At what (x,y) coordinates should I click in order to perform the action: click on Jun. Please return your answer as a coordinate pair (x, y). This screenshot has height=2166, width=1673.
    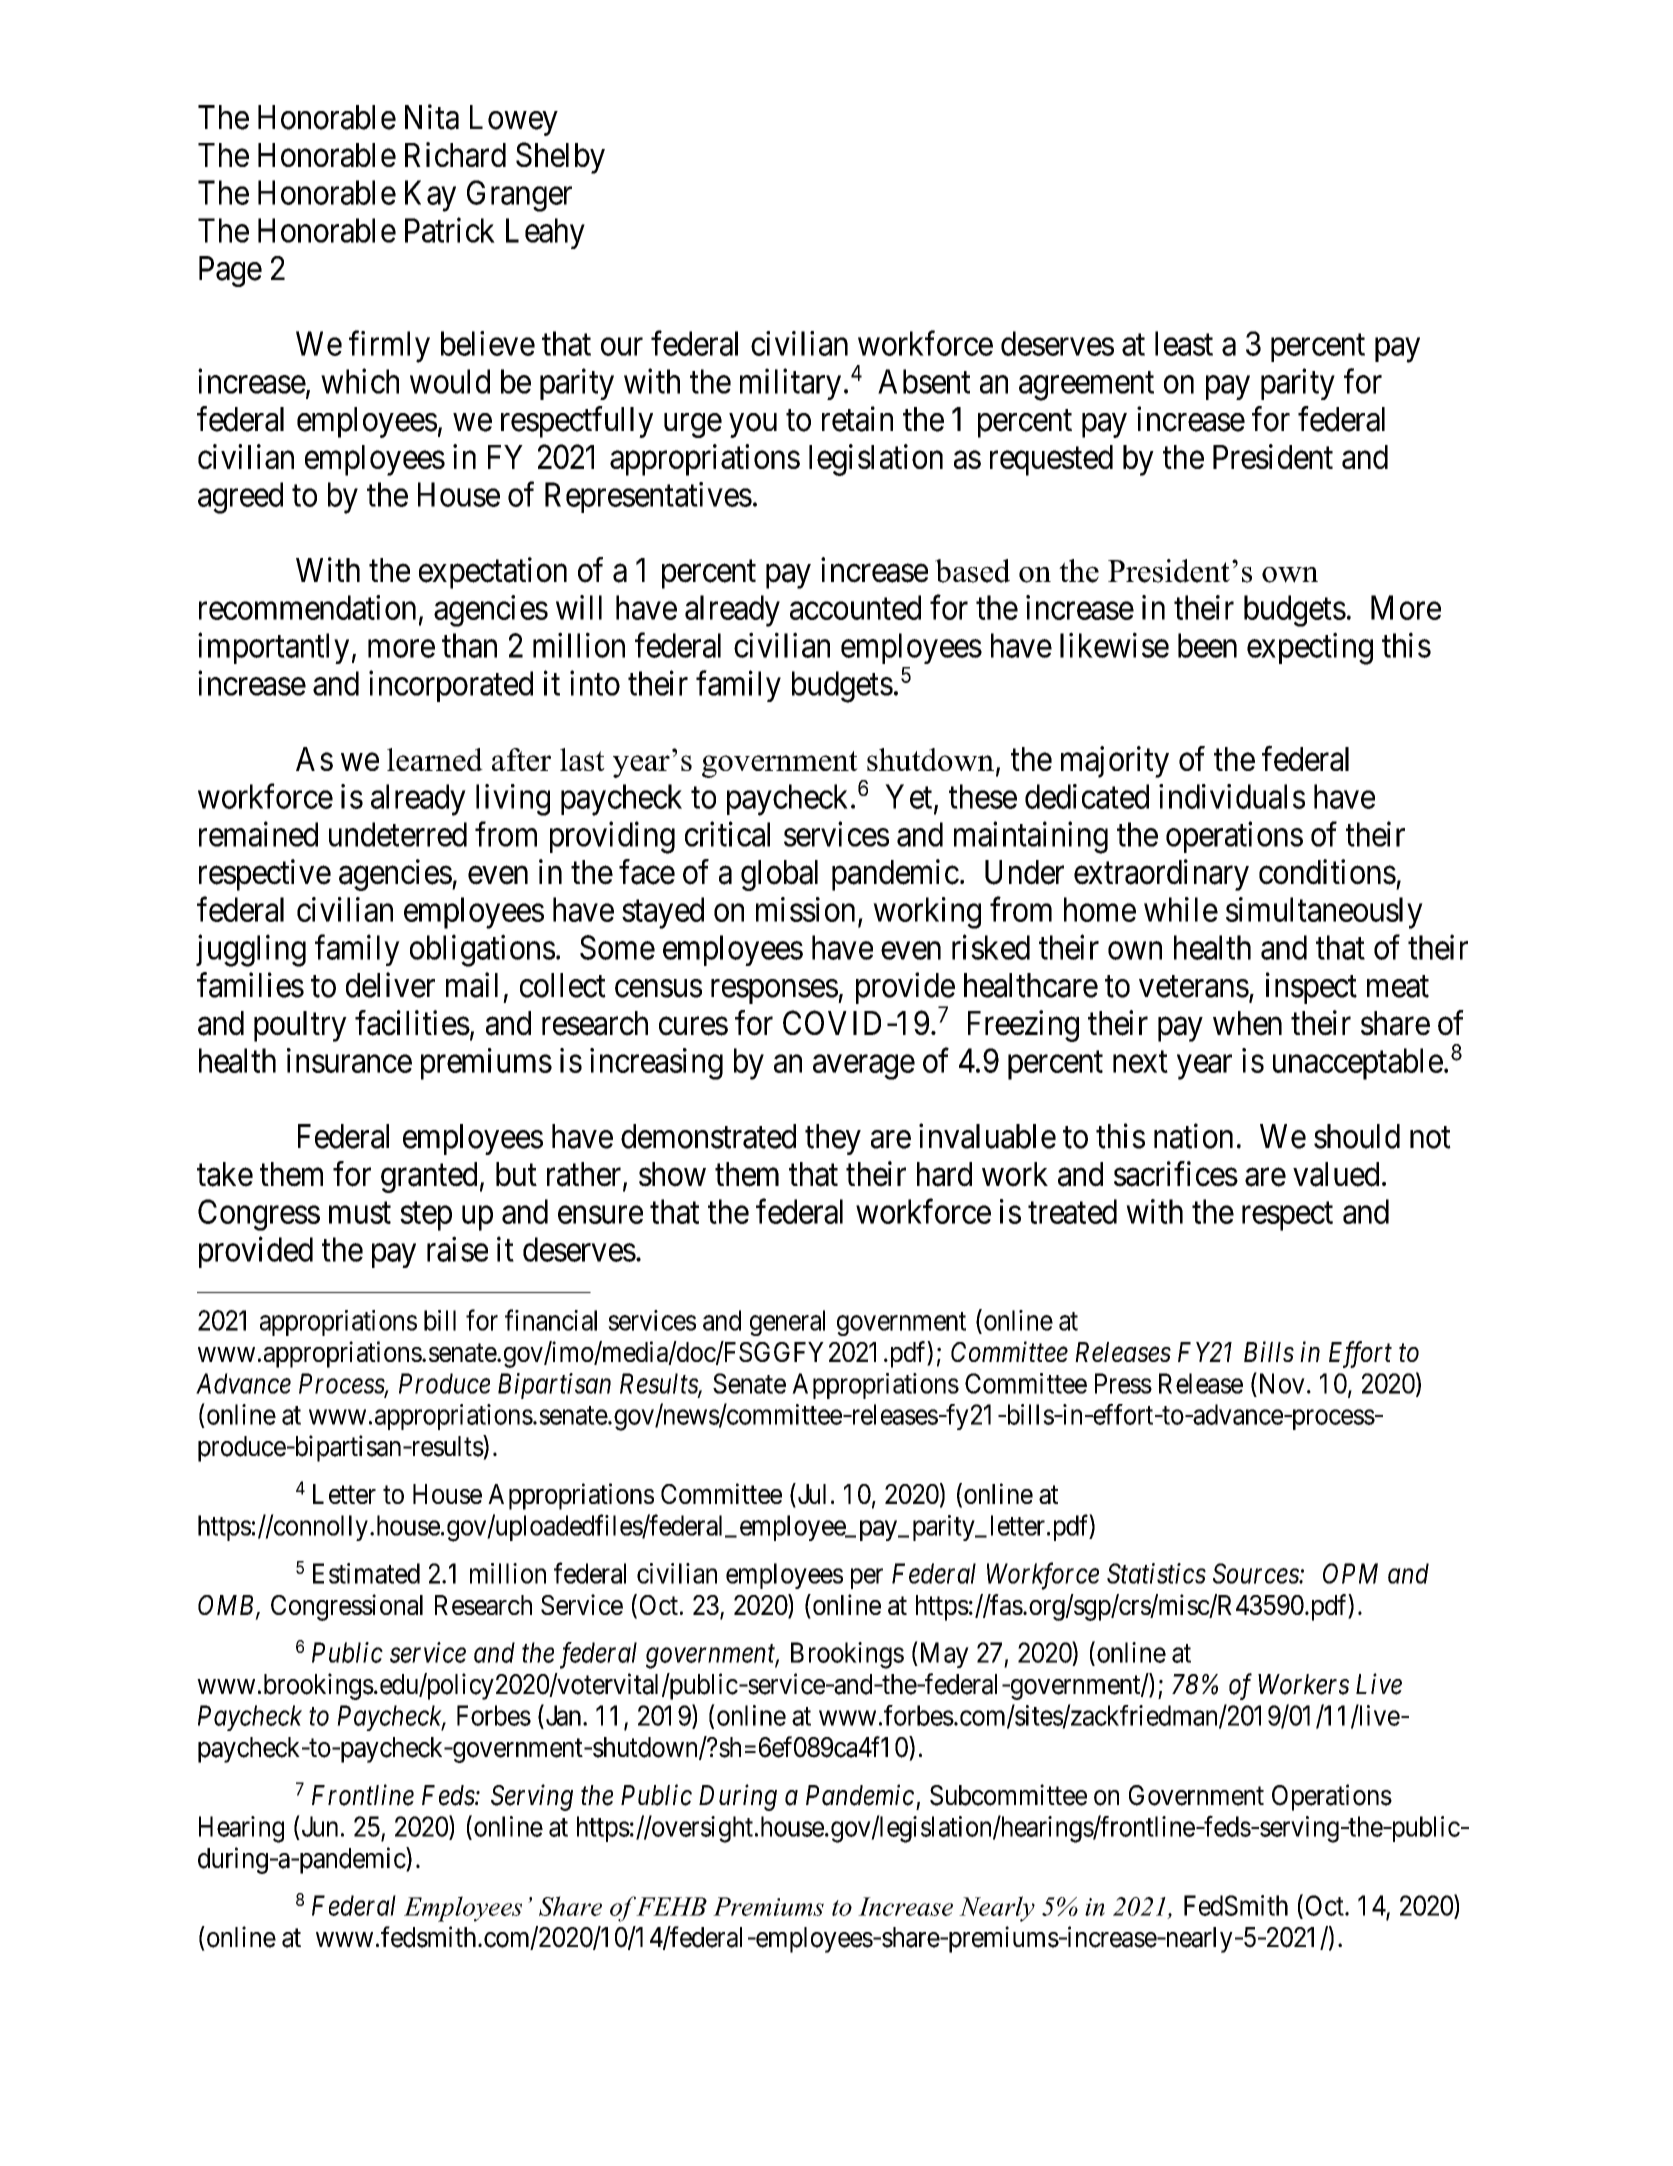
    Looking at the image, I should click on (320, 1826).
